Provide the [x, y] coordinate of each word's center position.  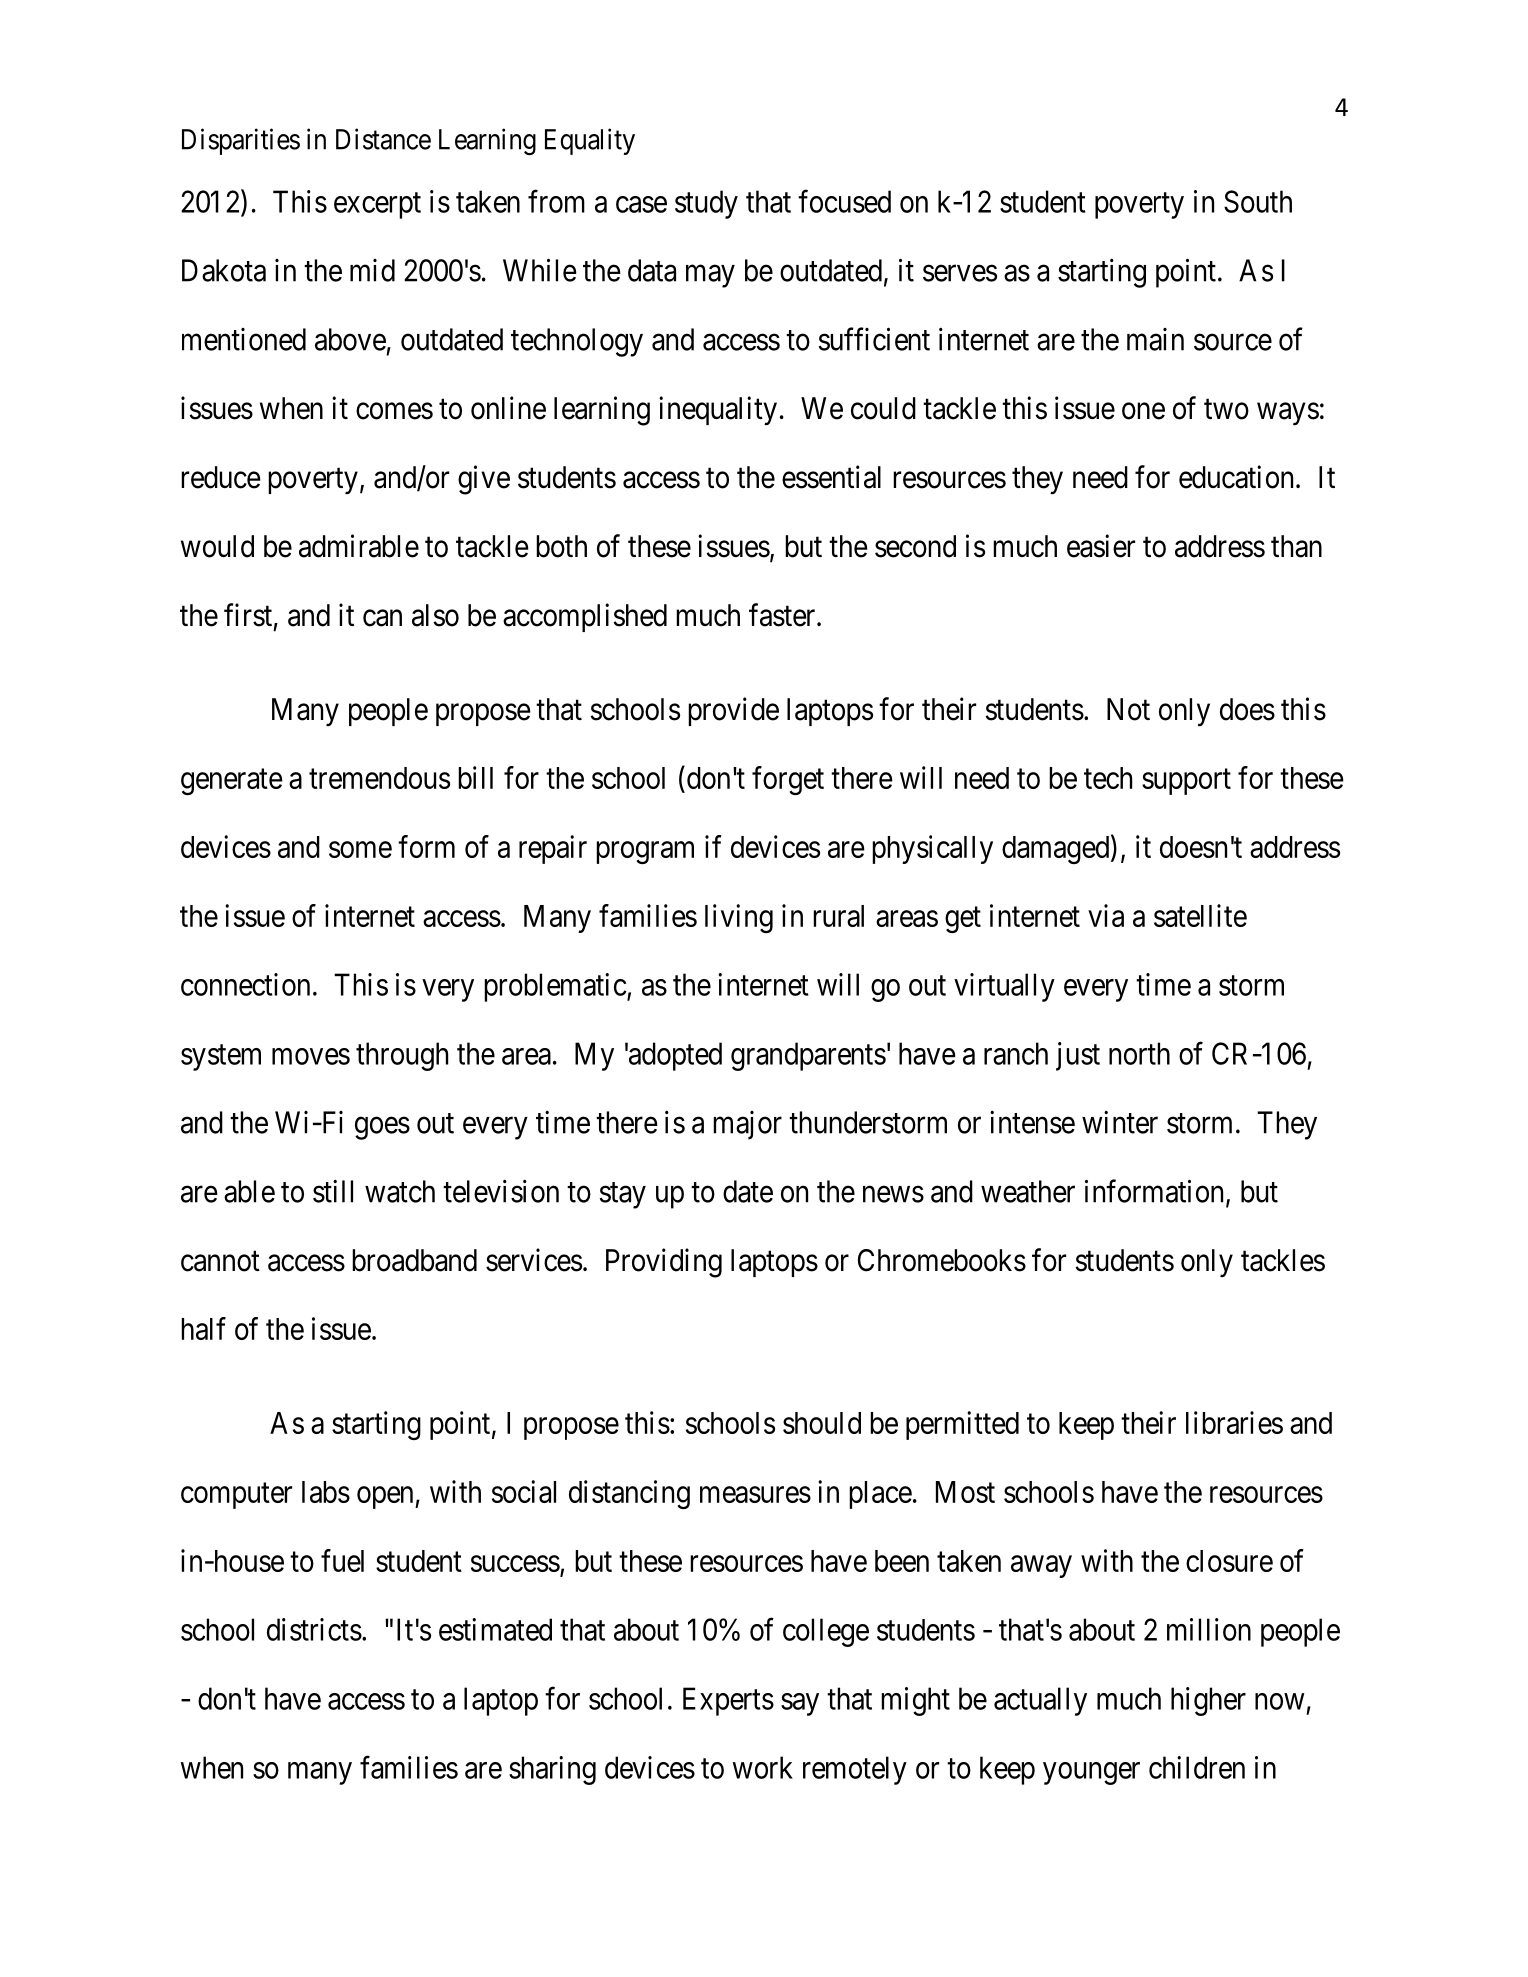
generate [232, 782]
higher [1208, 1701]
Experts [728, 1701]
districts [314, 1629]
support [1186, 782]
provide [733, 711]
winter [1120, 1122]
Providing [664, 1263]
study [706, 204]
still [333, 1191]
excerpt [377, 206]
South [1258, 201]
